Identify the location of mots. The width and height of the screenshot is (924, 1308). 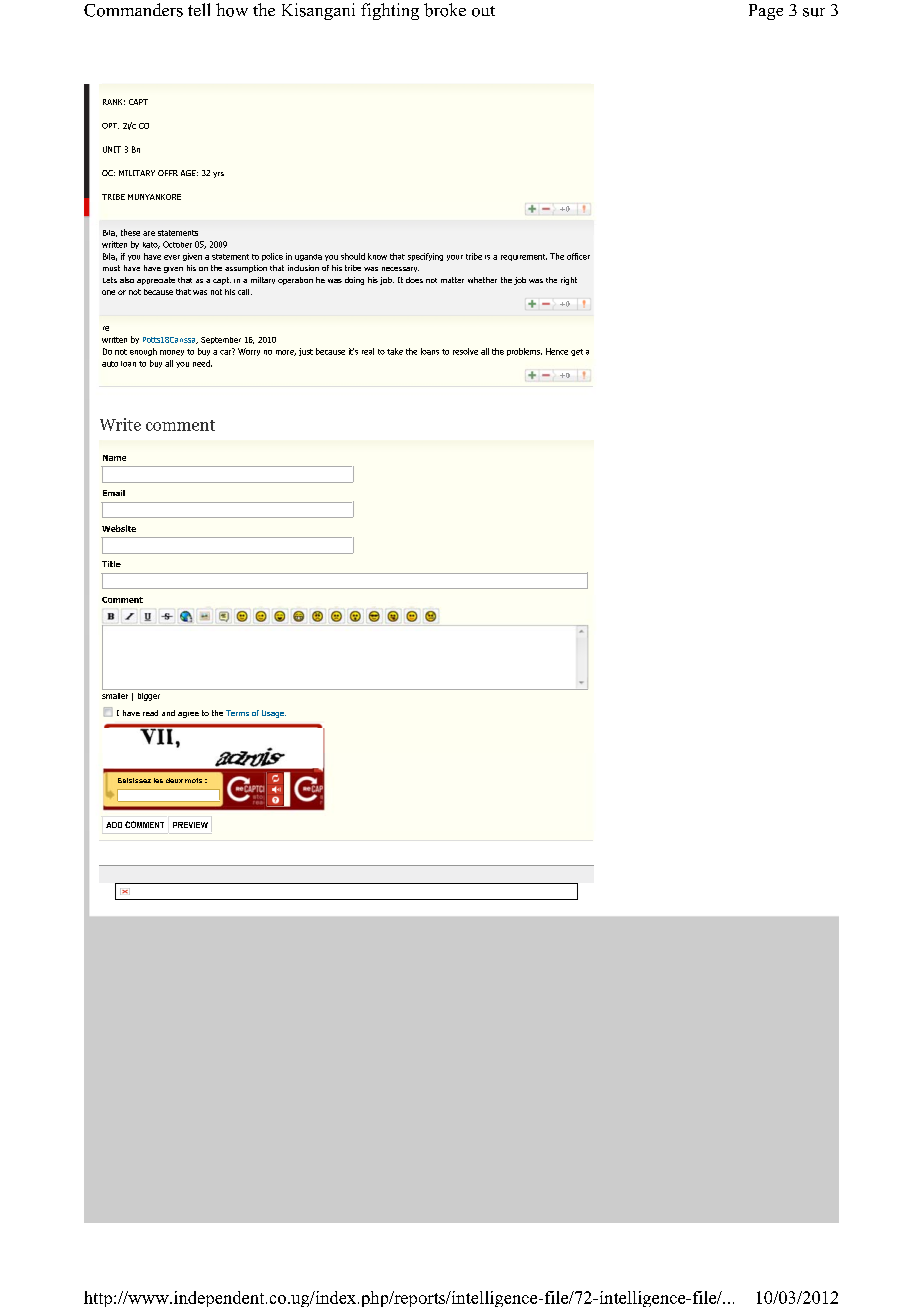
(193, 780).
